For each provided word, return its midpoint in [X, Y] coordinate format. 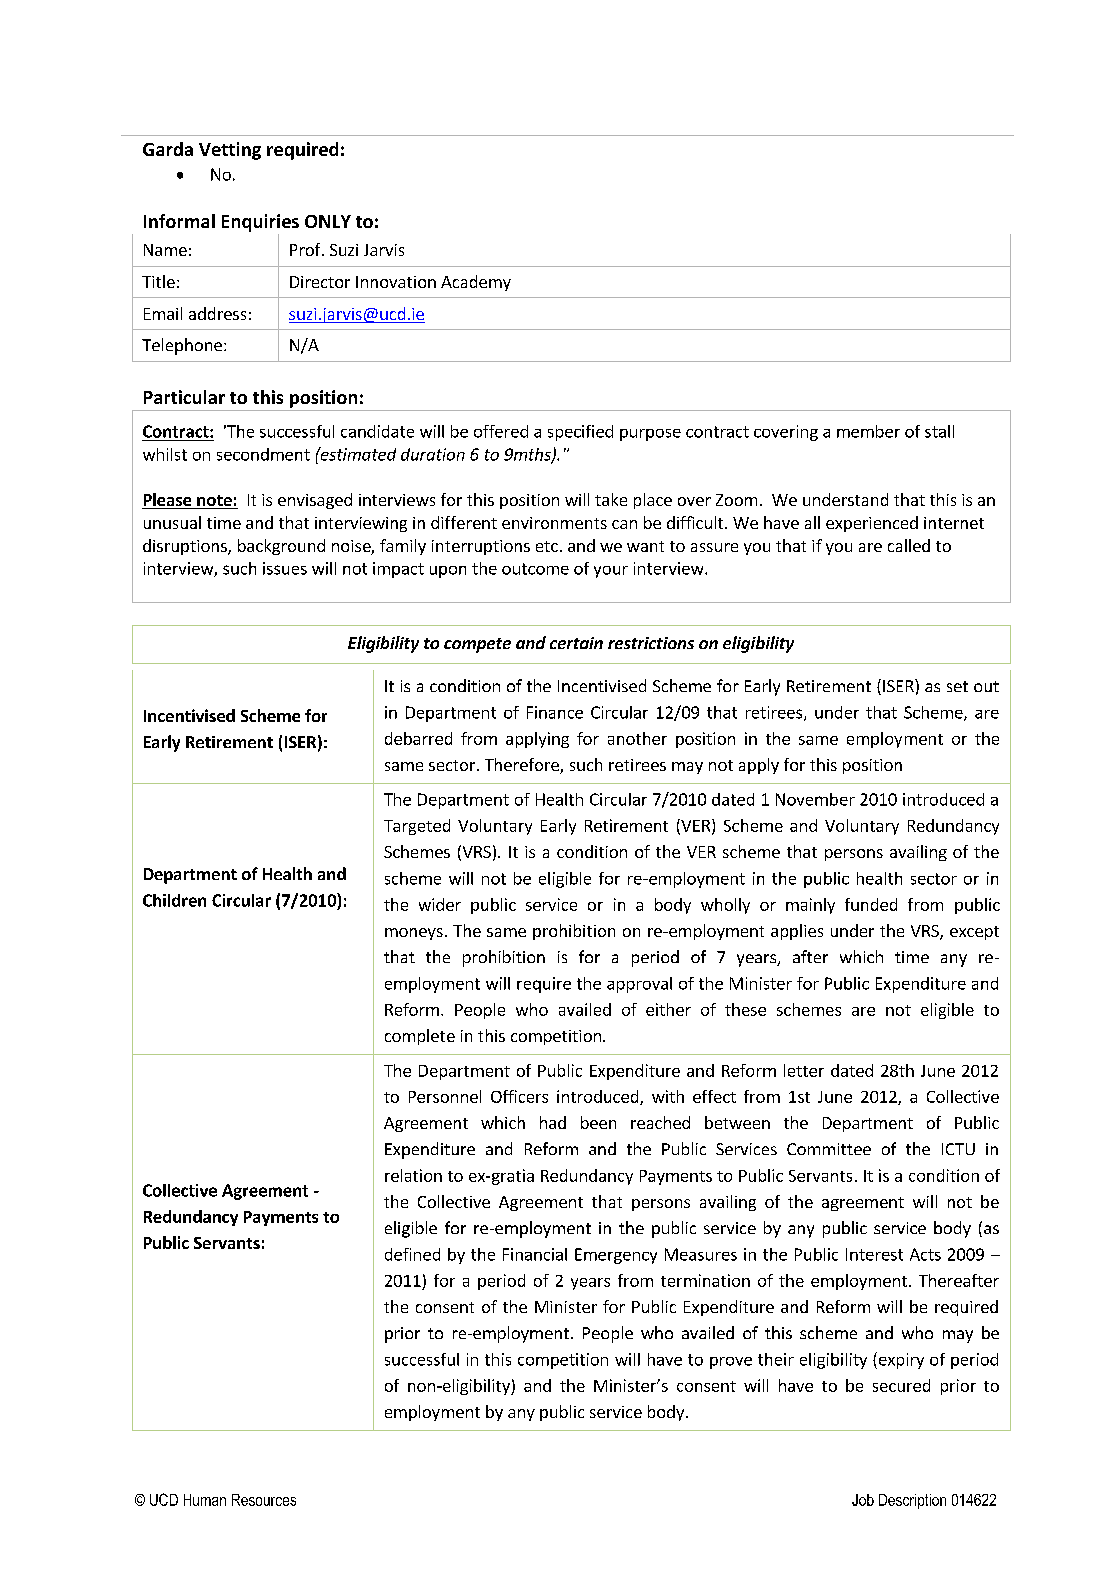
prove [731, 1363]
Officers [519, 1096]
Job [863, 1500]
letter [804, 1070]
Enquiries [260, 223]
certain [576, 643]
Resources [264, 1500]
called [909, 545]
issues [285, 568]
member [868, 431]
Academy [476, 283]
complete [420, 1037]
